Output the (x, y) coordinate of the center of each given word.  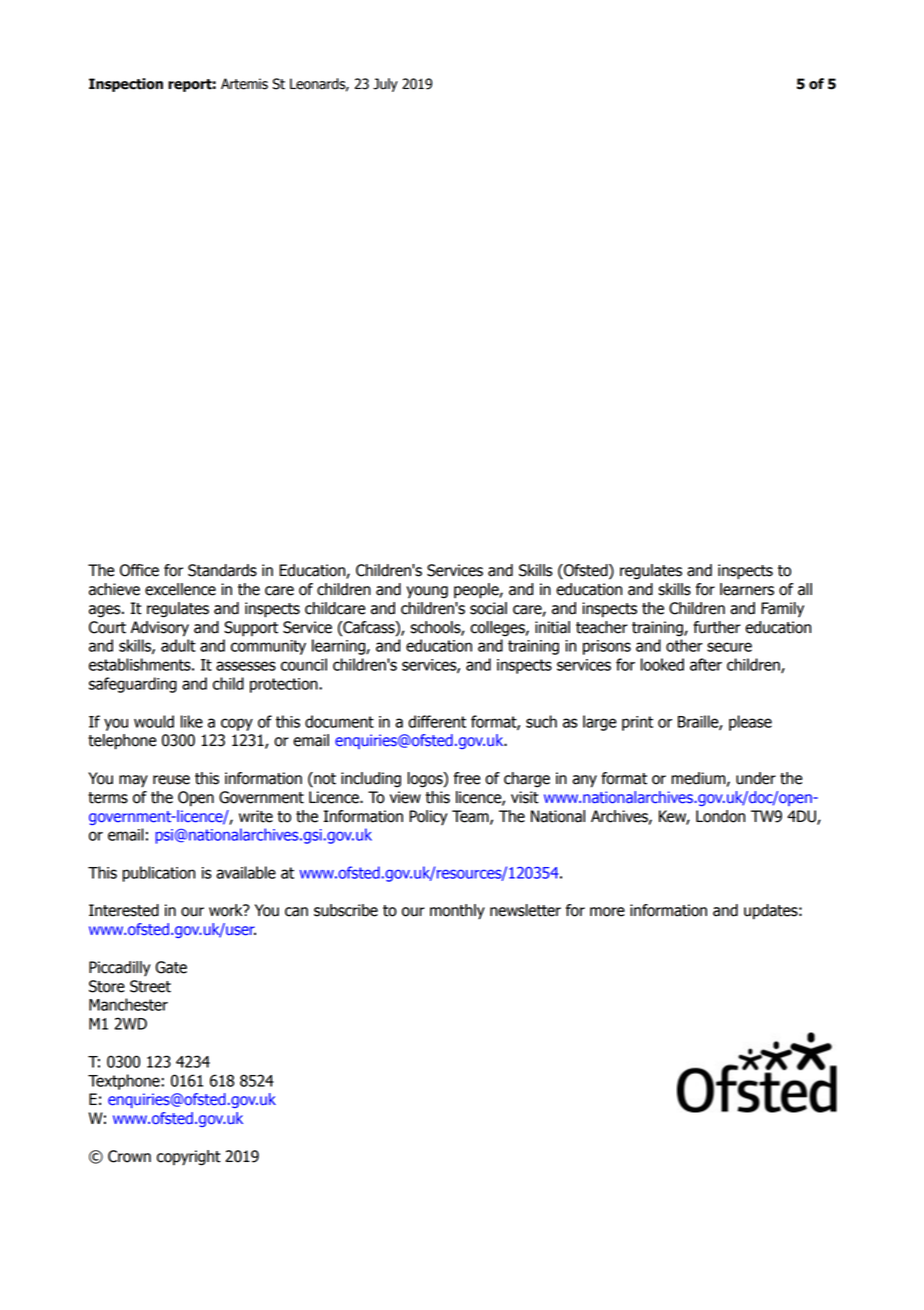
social (488, 608)
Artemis (244, 84)
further (717, 627)
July (385, 85)
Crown (129, 1156)
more (607, 912)
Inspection (126, 85)
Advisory (160, 629)
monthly (457, 912)
